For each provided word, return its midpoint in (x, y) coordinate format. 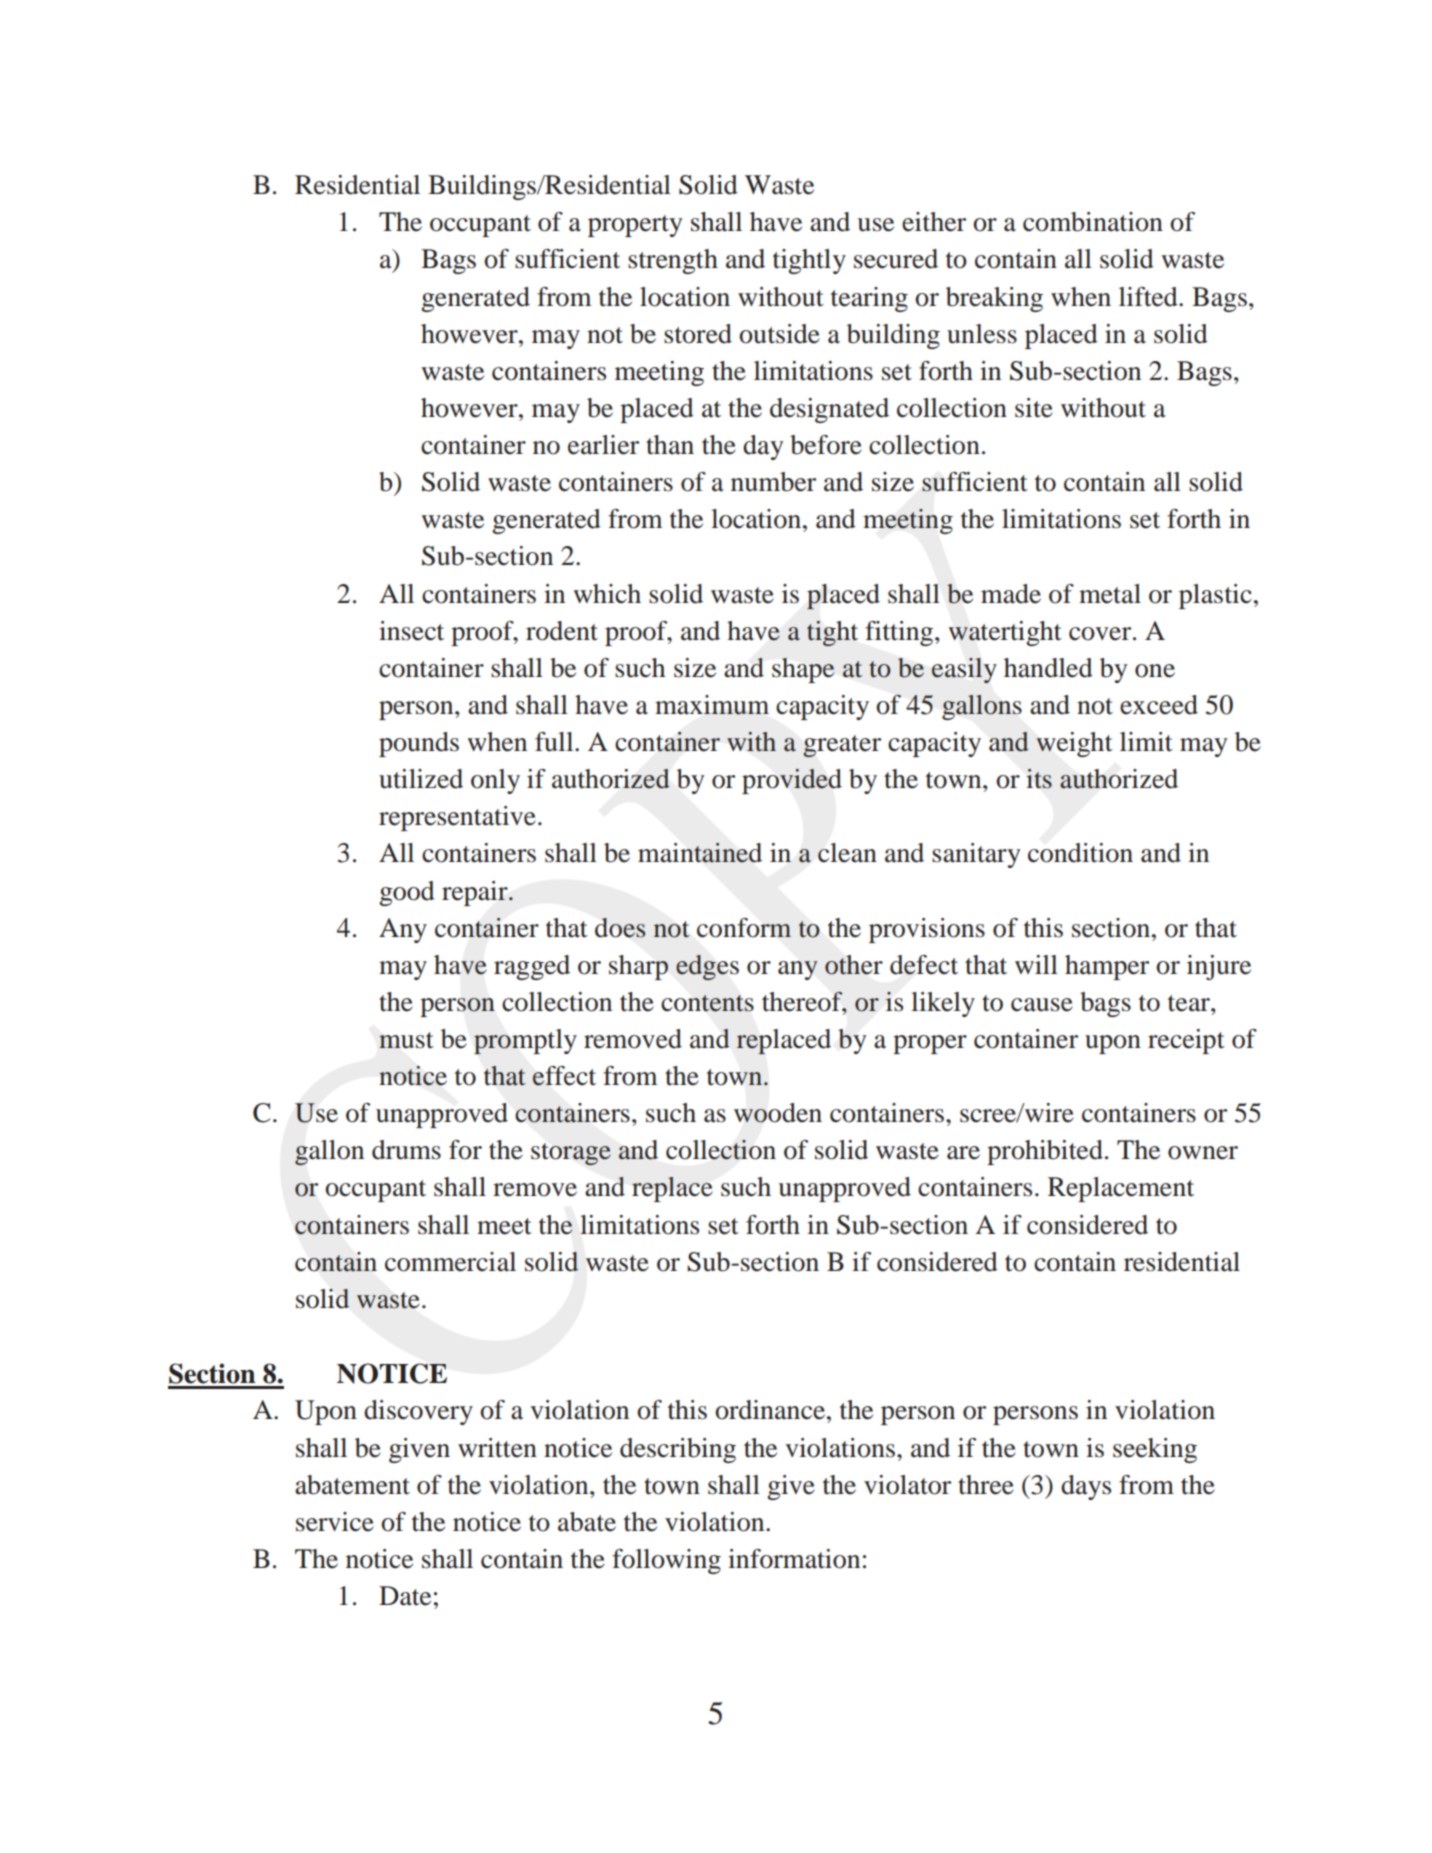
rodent (562, 631)
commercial (450, 1262)
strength (673, 261)
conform (744, 928)
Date (405, 1596)
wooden (778, 1113)
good (407, 893)
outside (779, 334)
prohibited (1045, 1152)
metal (1110, 594)
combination (1093, 222)
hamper (1107, 967)
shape (803, 670)
